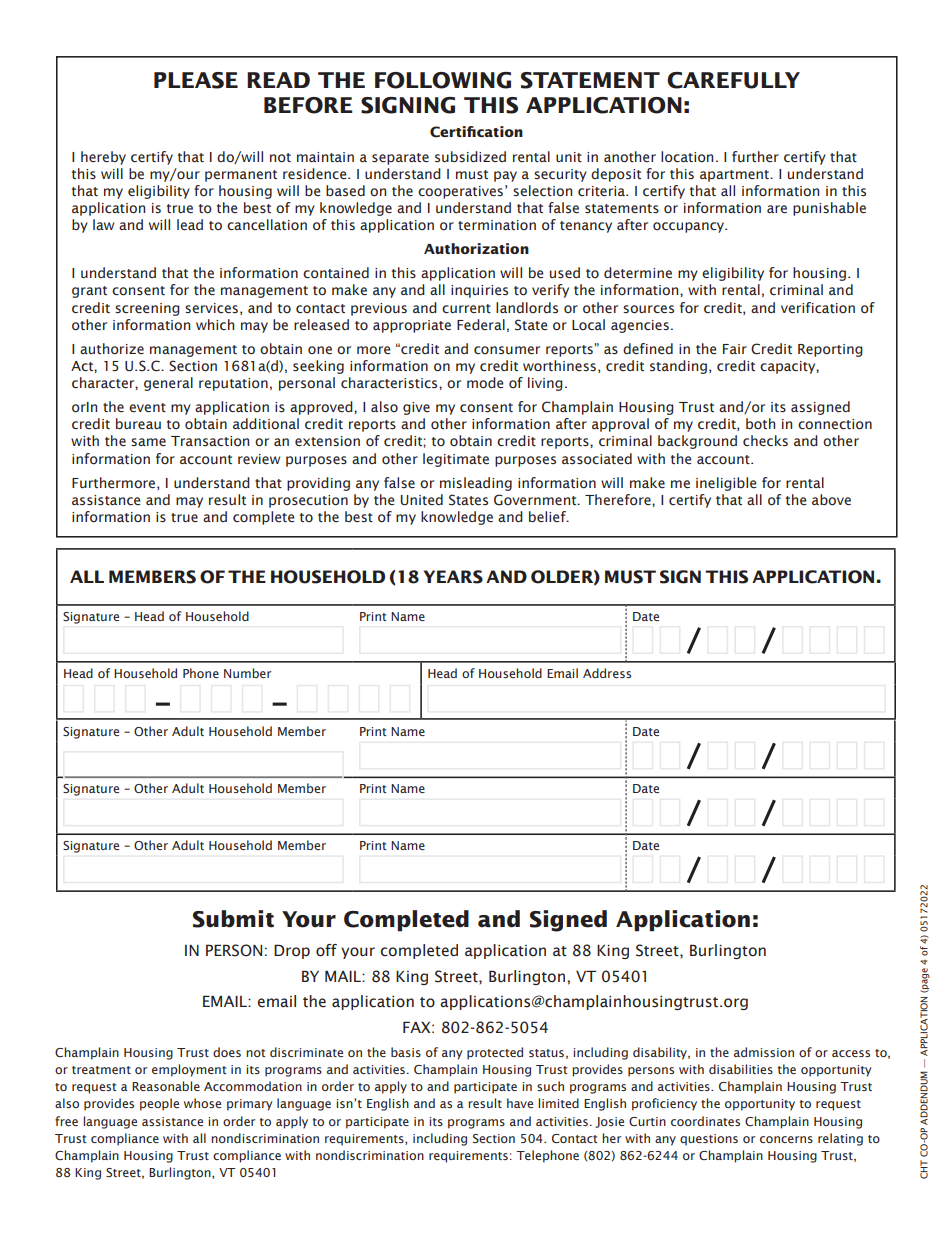  Describe the element at coordinates (705, 1121) in the screenshot. I see `coordinates` at that location.
